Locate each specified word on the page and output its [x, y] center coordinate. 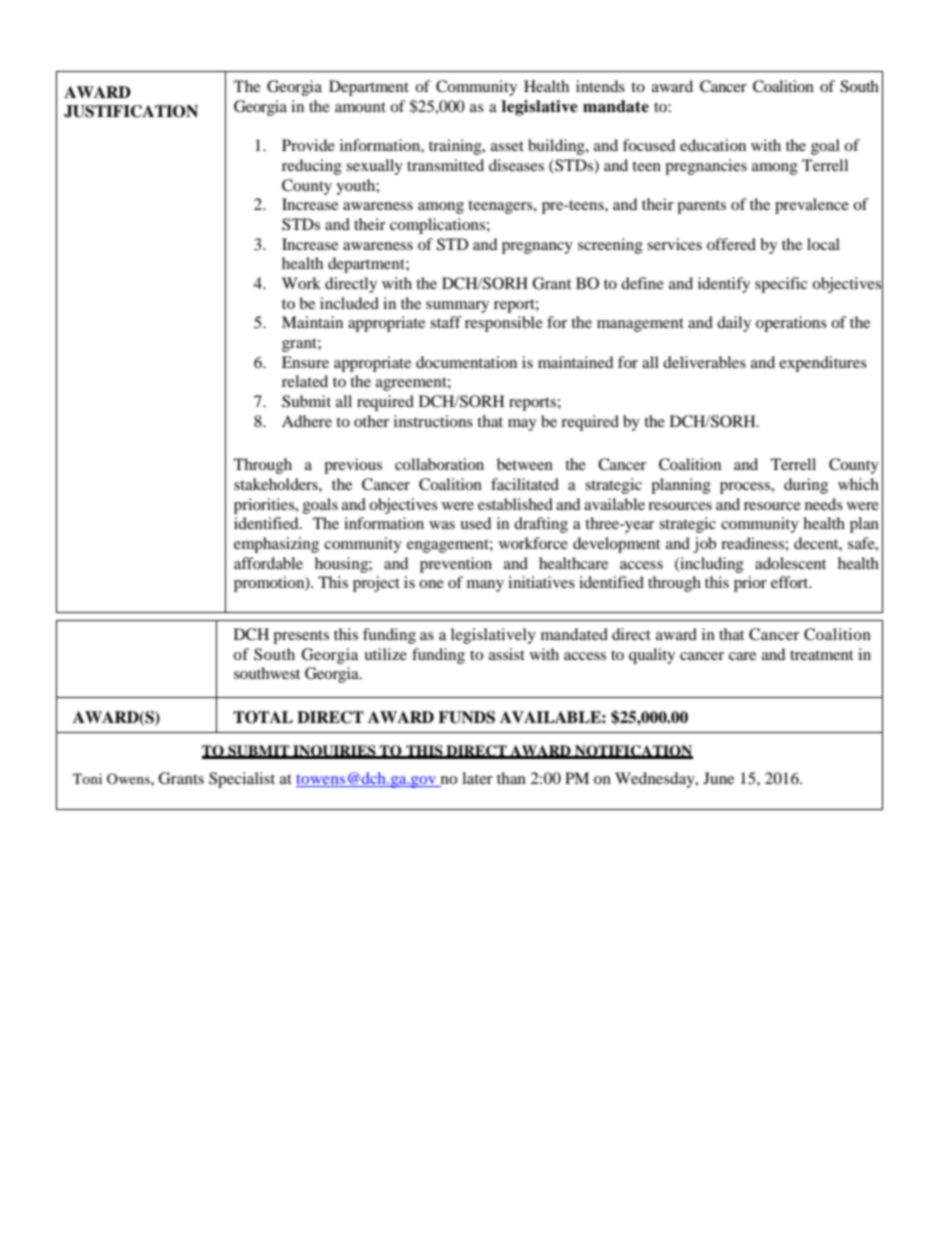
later [477, 778]
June [718, 778]
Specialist [242, 780]
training [456, 147]
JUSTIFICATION [131, 111]
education [713, 145]
